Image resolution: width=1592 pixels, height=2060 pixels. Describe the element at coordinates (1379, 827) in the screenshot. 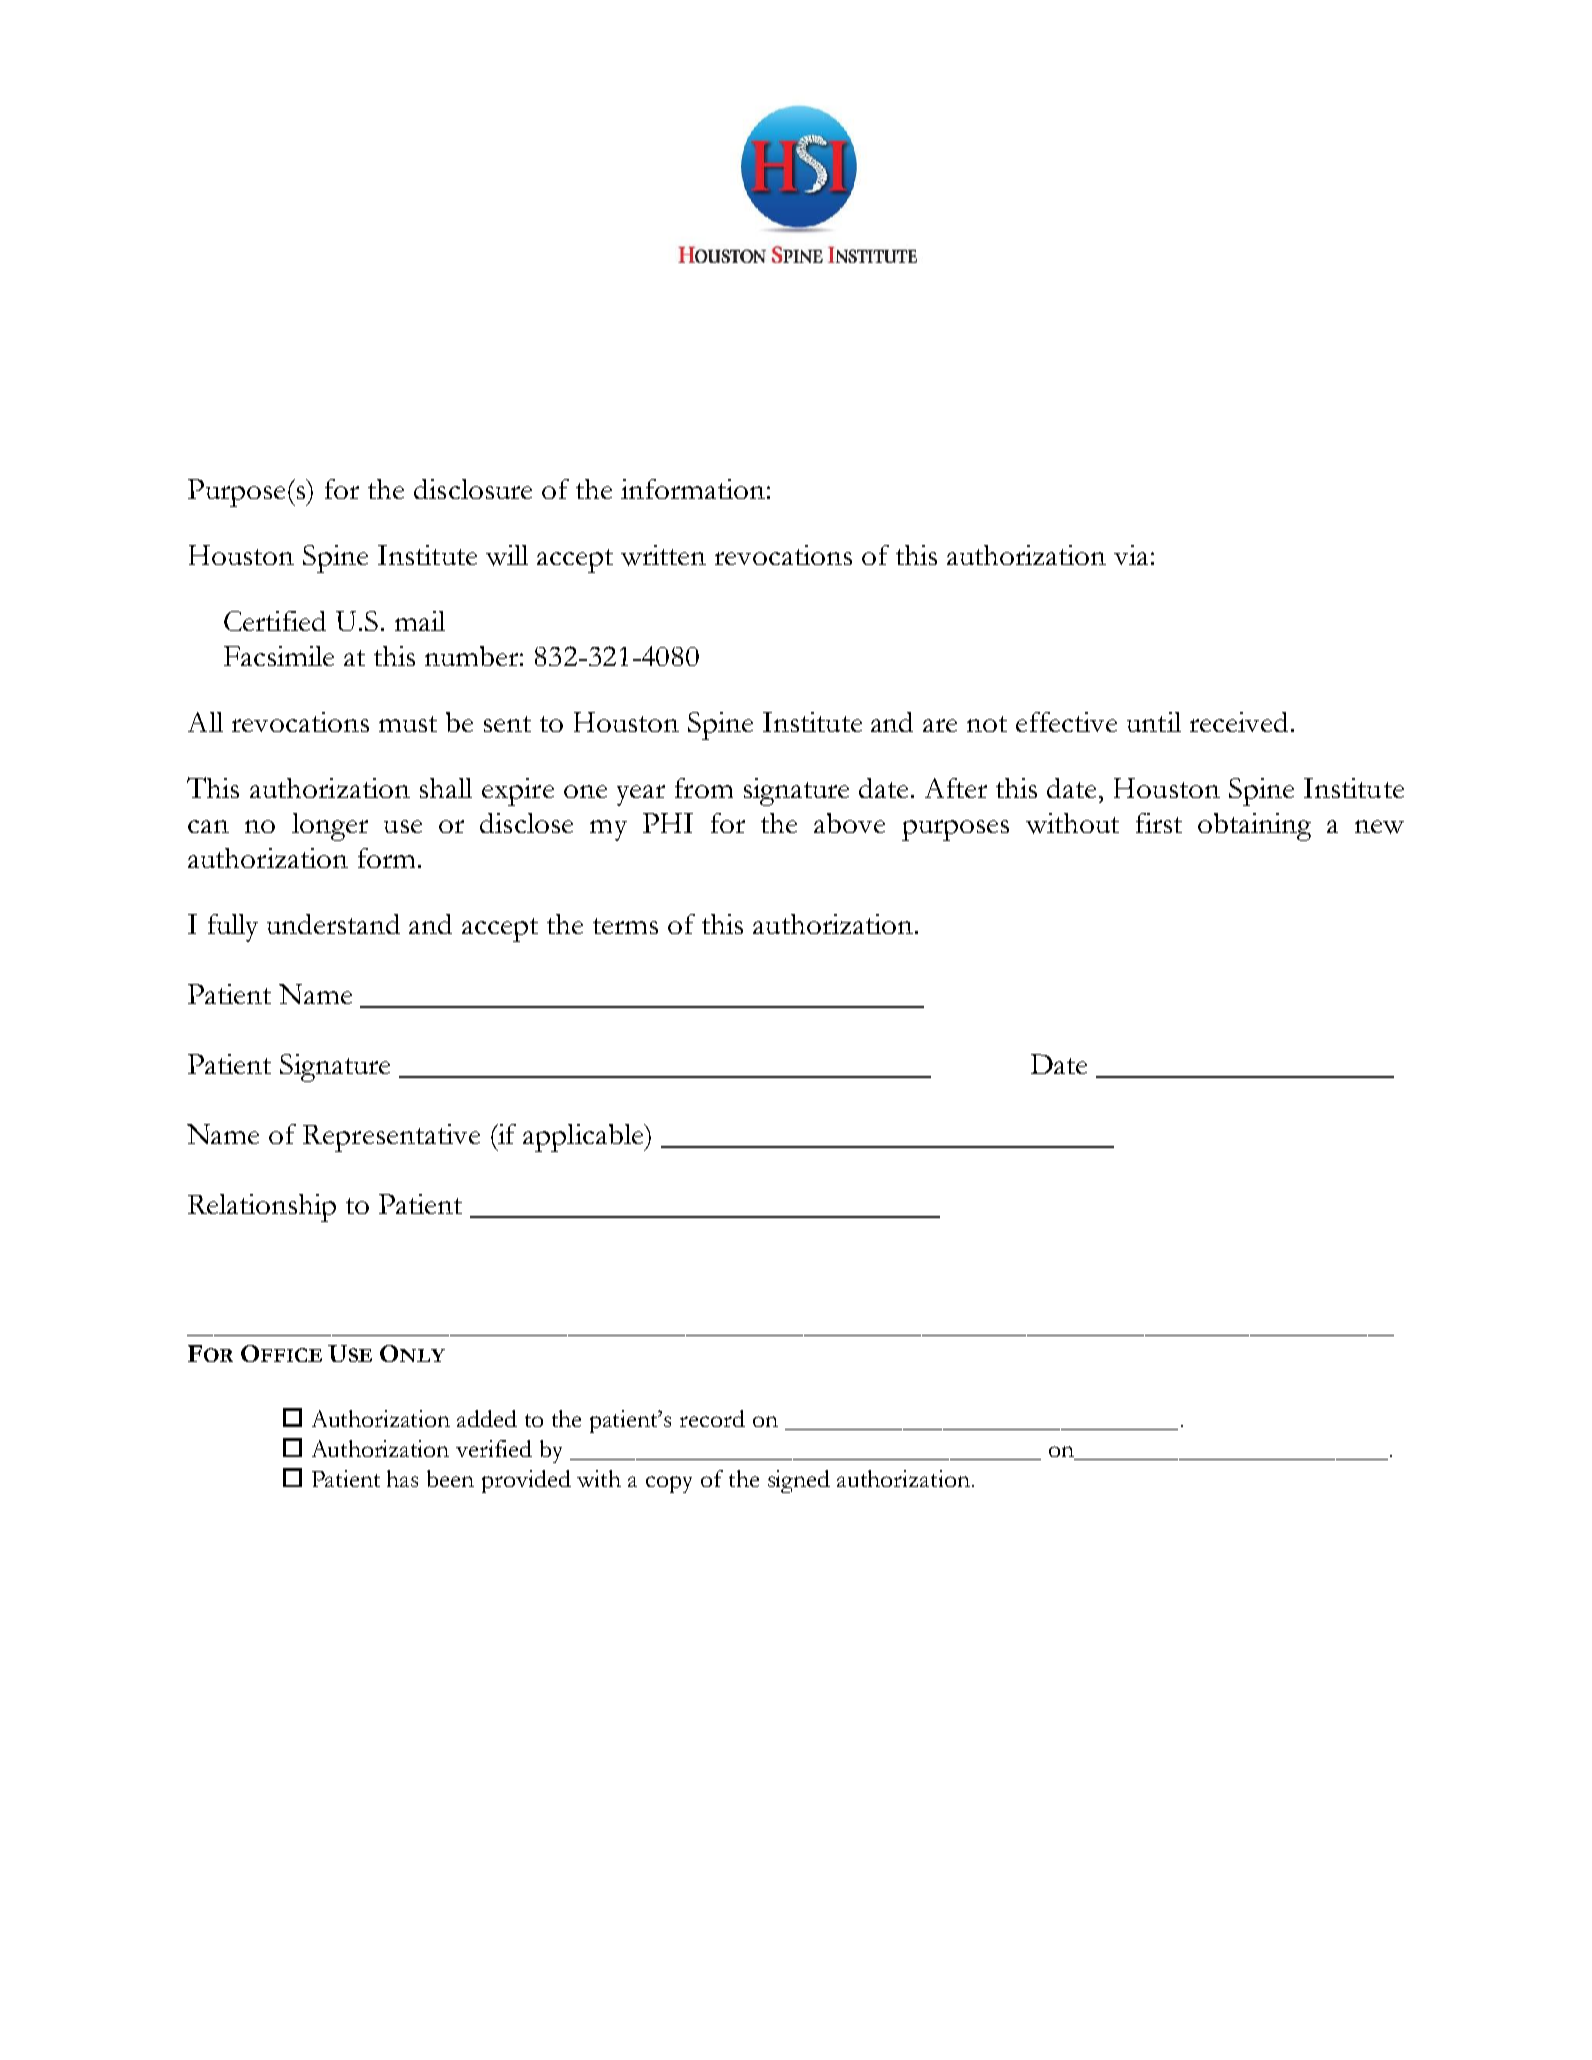

I see `new` at that location.
